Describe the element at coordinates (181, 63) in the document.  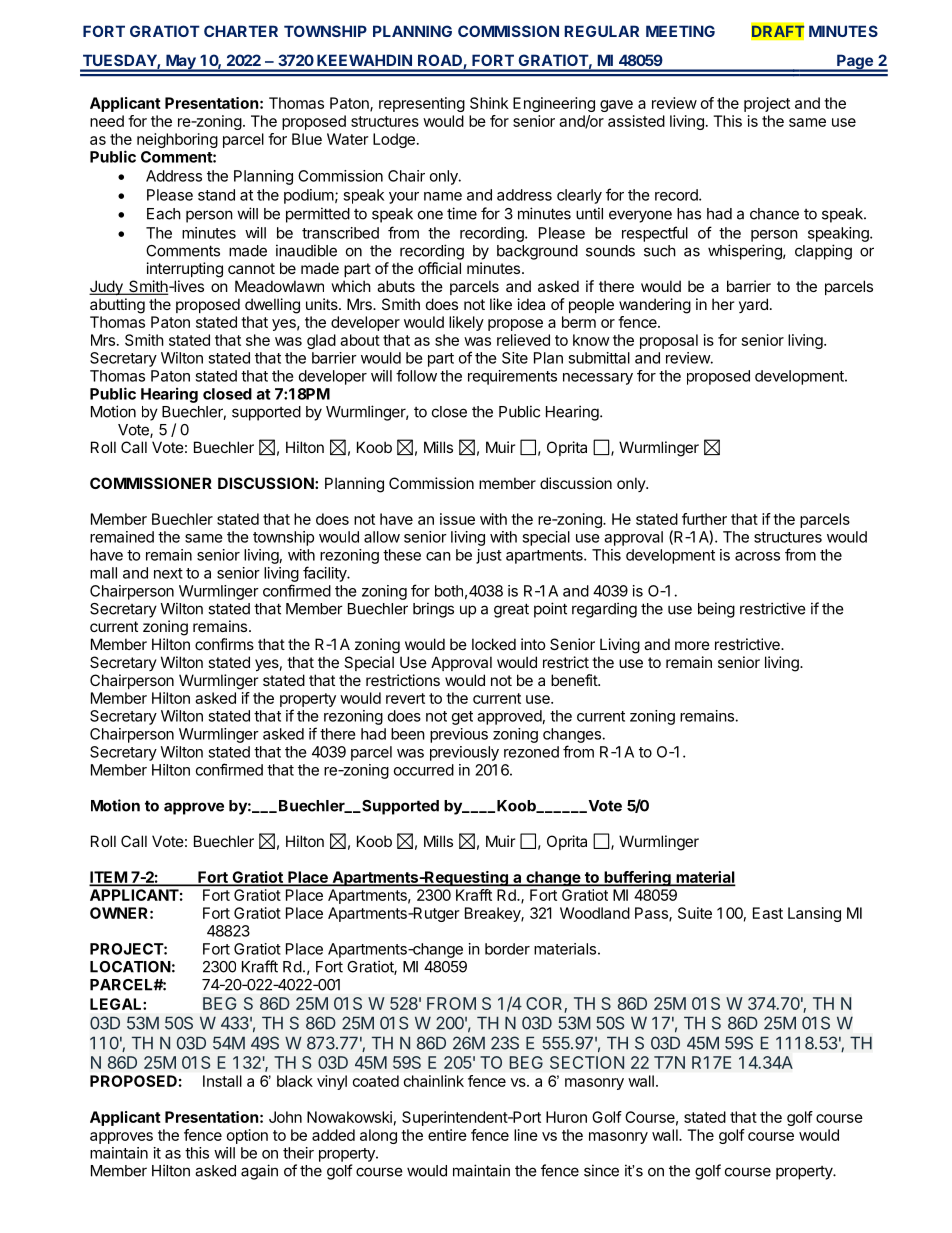
I see `May` at that location.
